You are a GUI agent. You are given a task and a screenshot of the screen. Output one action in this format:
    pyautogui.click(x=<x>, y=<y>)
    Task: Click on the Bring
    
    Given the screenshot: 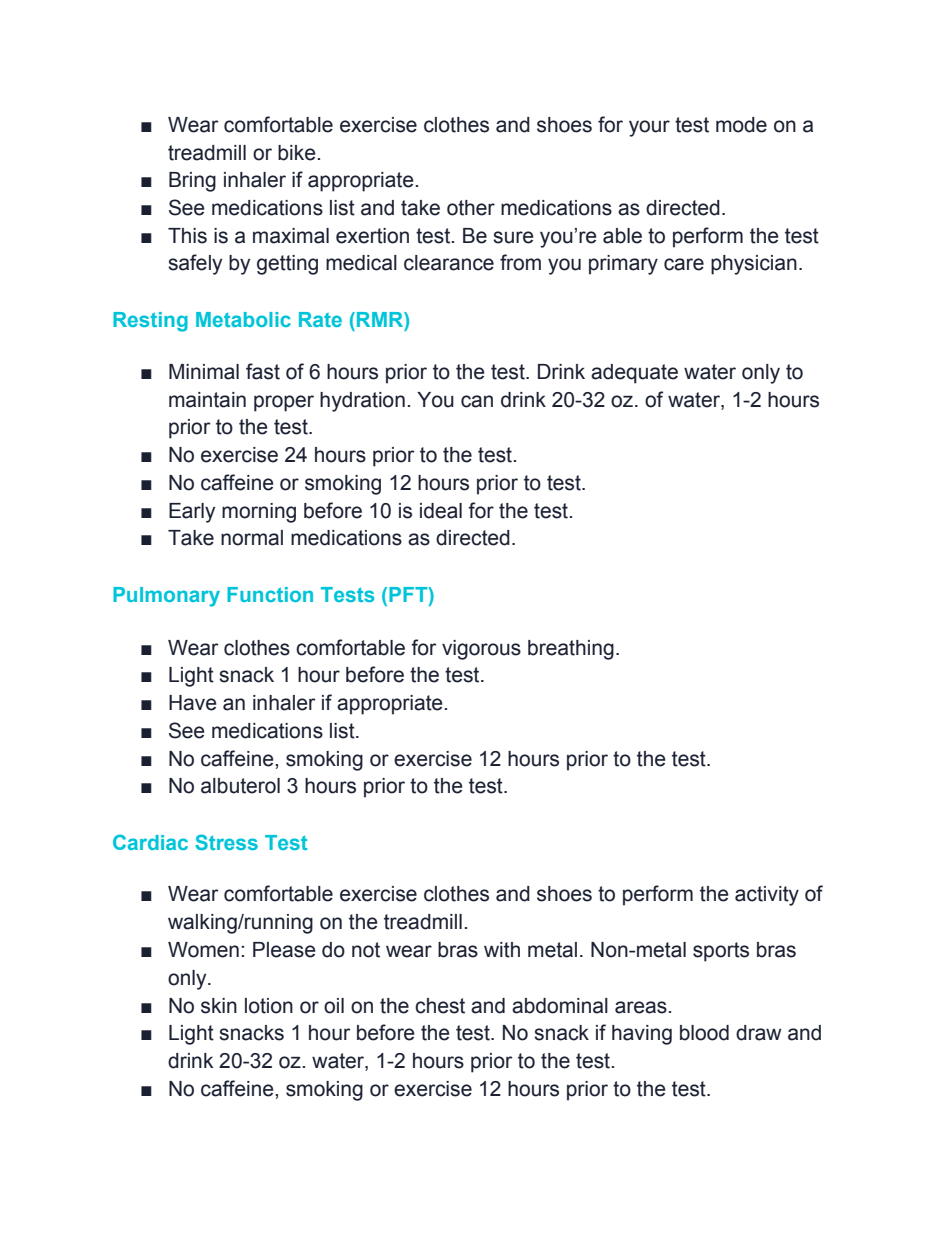 What is the action you would take?
    pyautogui.click(x=192, y=182)
